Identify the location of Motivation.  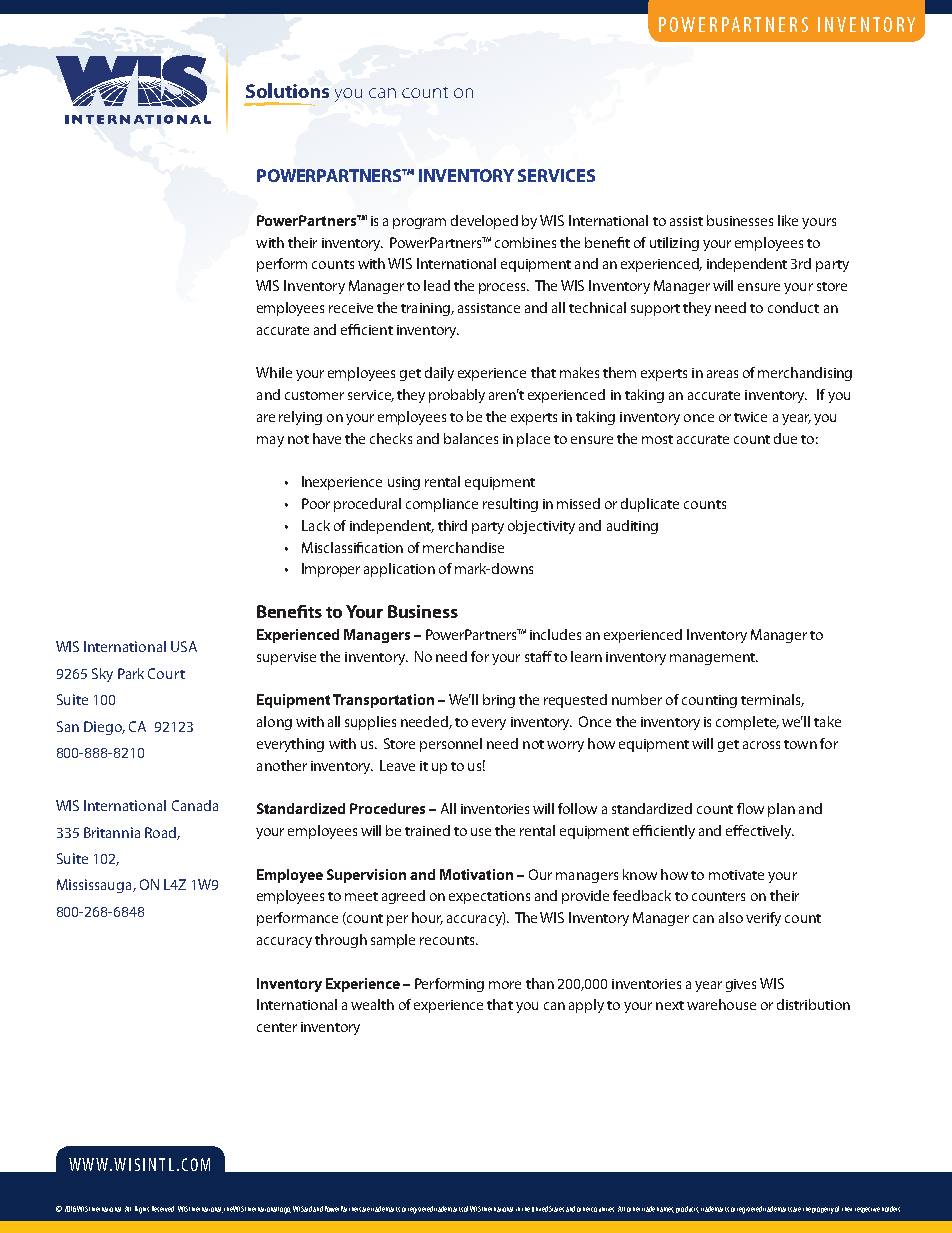
(476, 874).
